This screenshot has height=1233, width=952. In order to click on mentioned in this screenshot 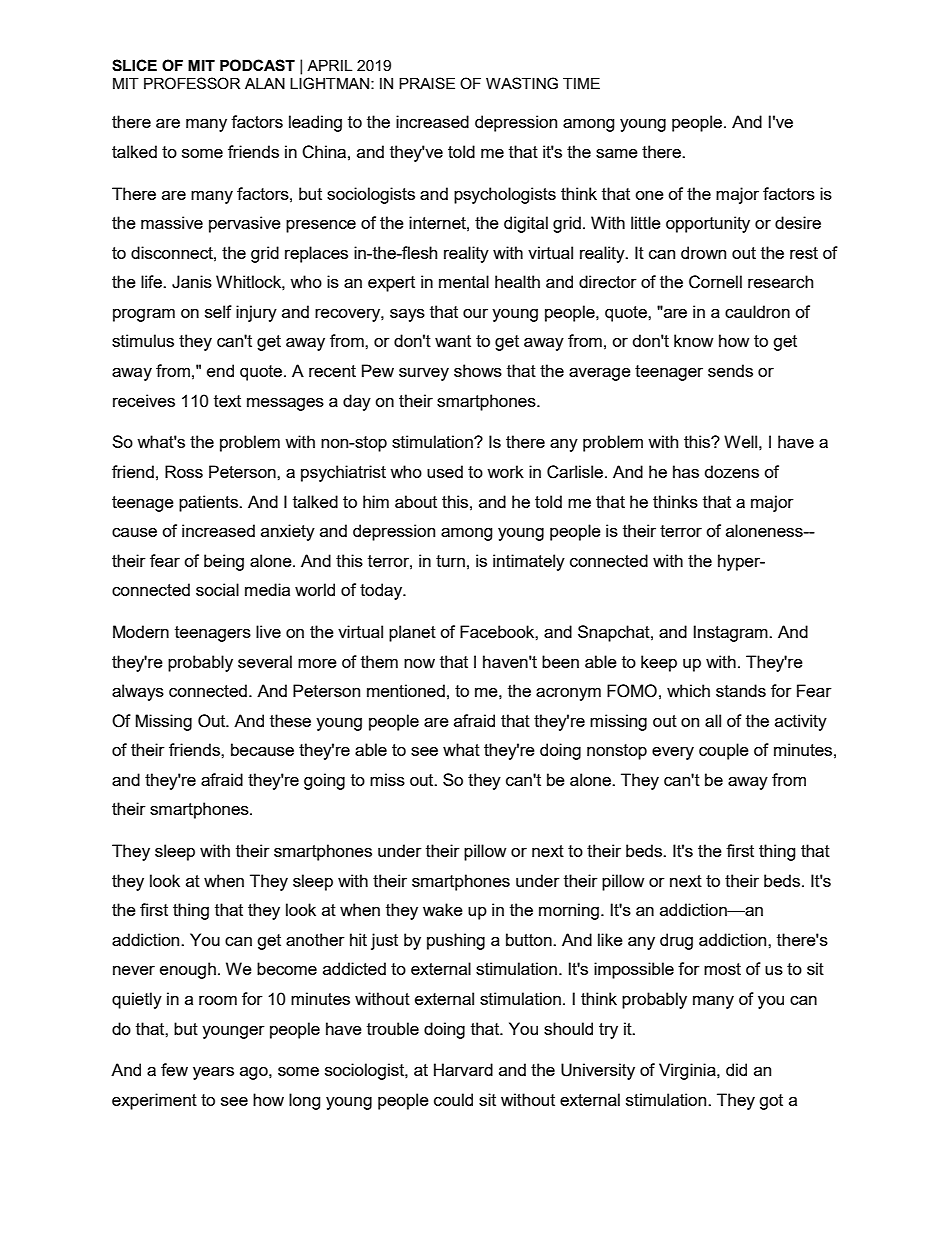, I will do `click(406, 690)`.
